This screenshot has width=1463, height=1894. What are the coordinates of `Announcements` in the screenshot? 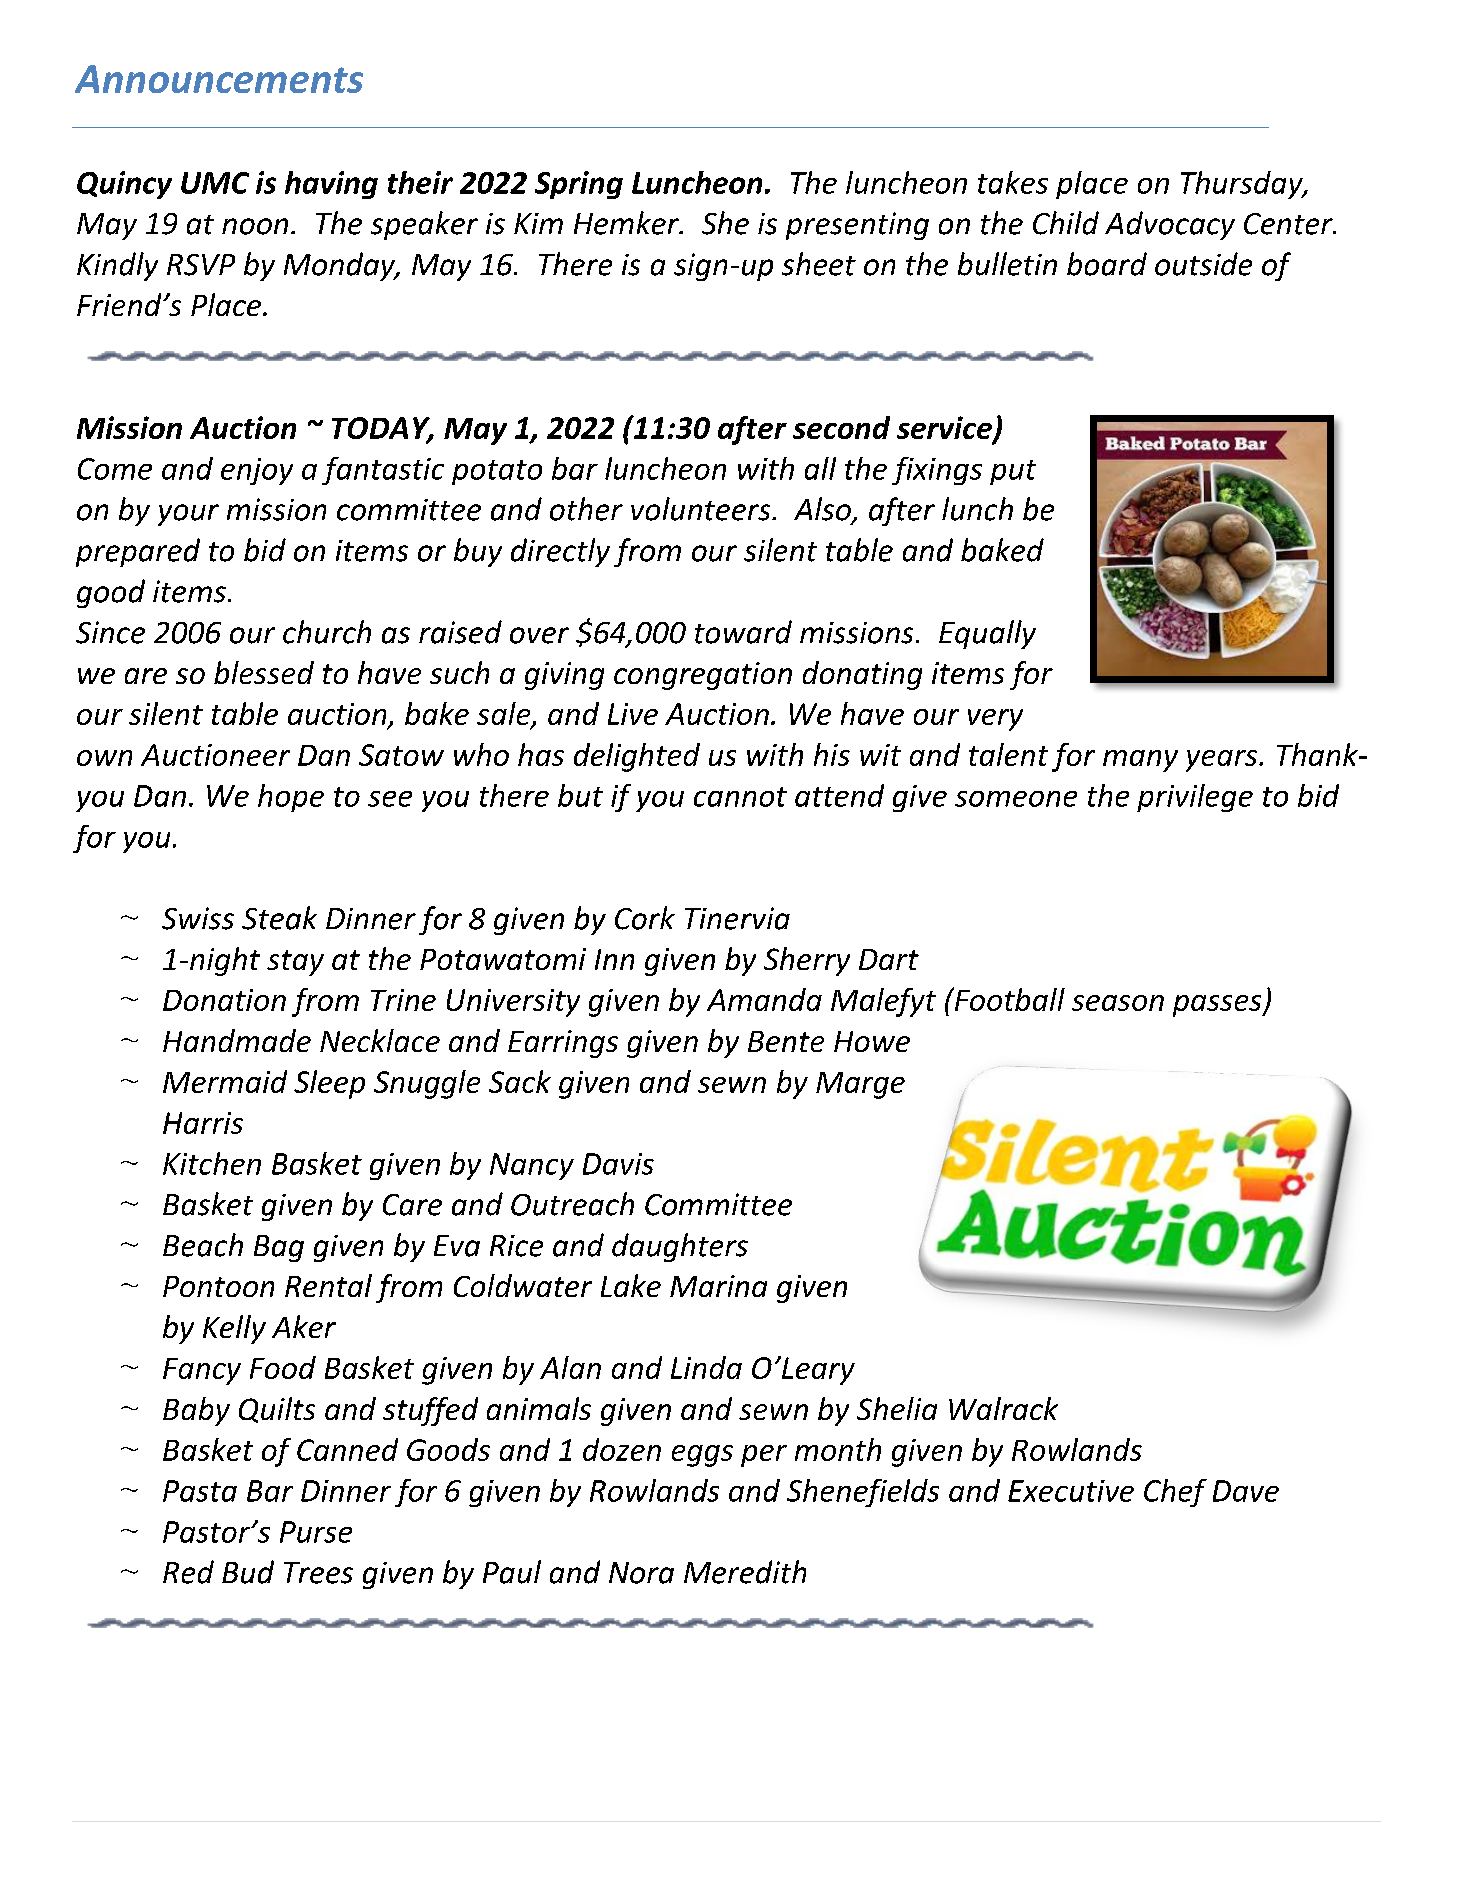 It's located at (219, 79).
